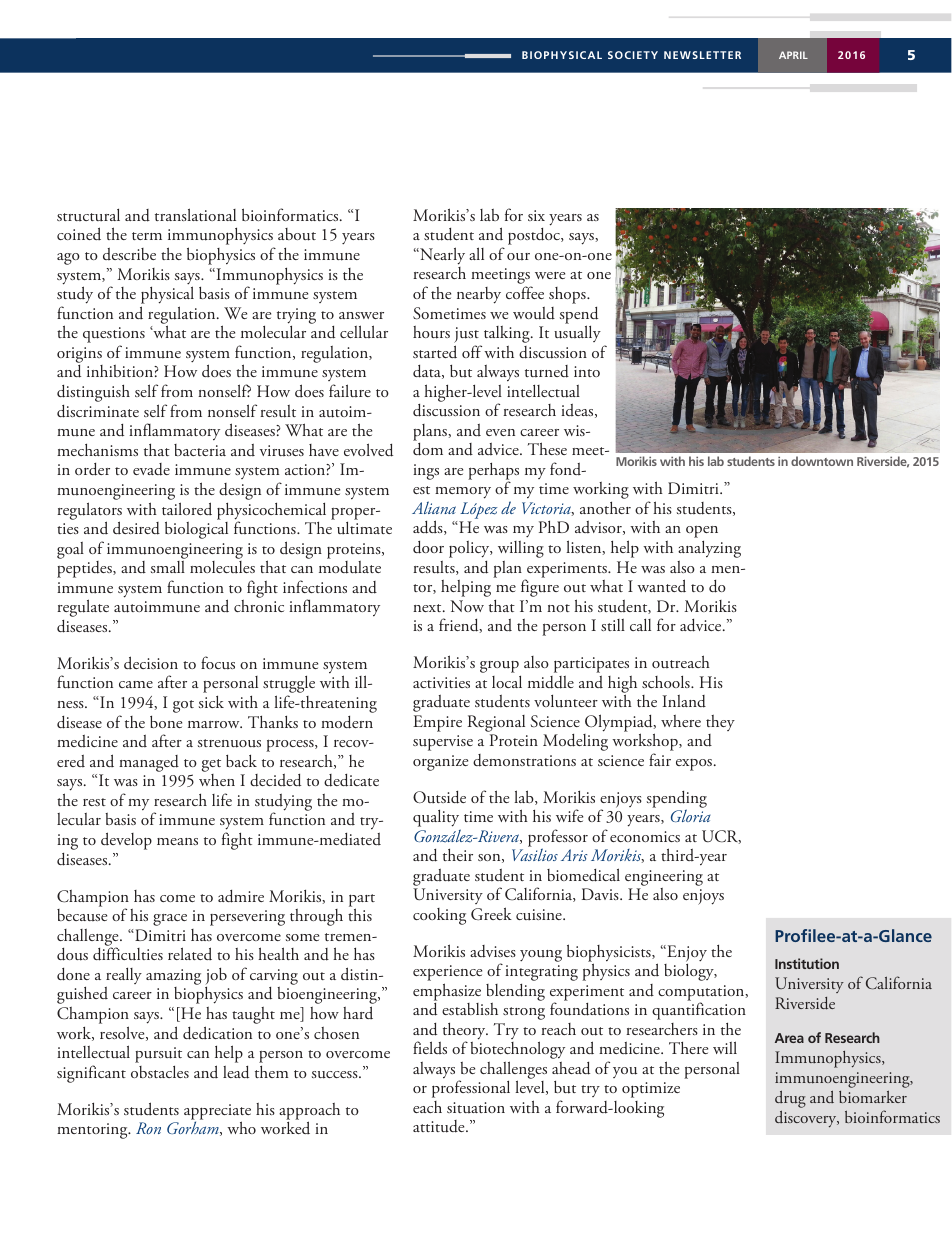  What do you see at coordinates (200, 450) in the document?
I see `bacteria` at bounding box center [200, 450].
